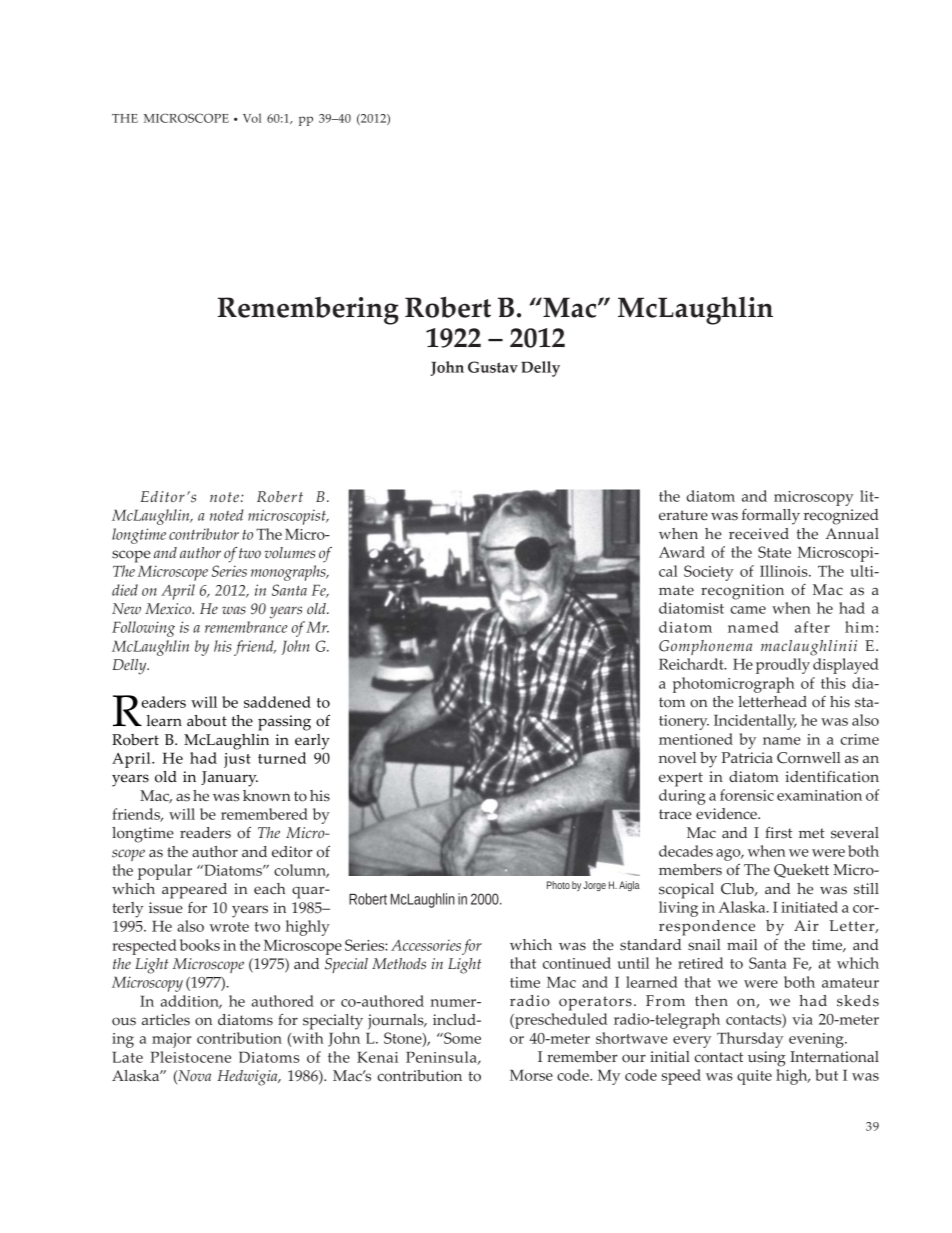 This page has width=952, height=1233. Describe the element at coordinates (204, 534) in the page. I see `contributor` at that location.
